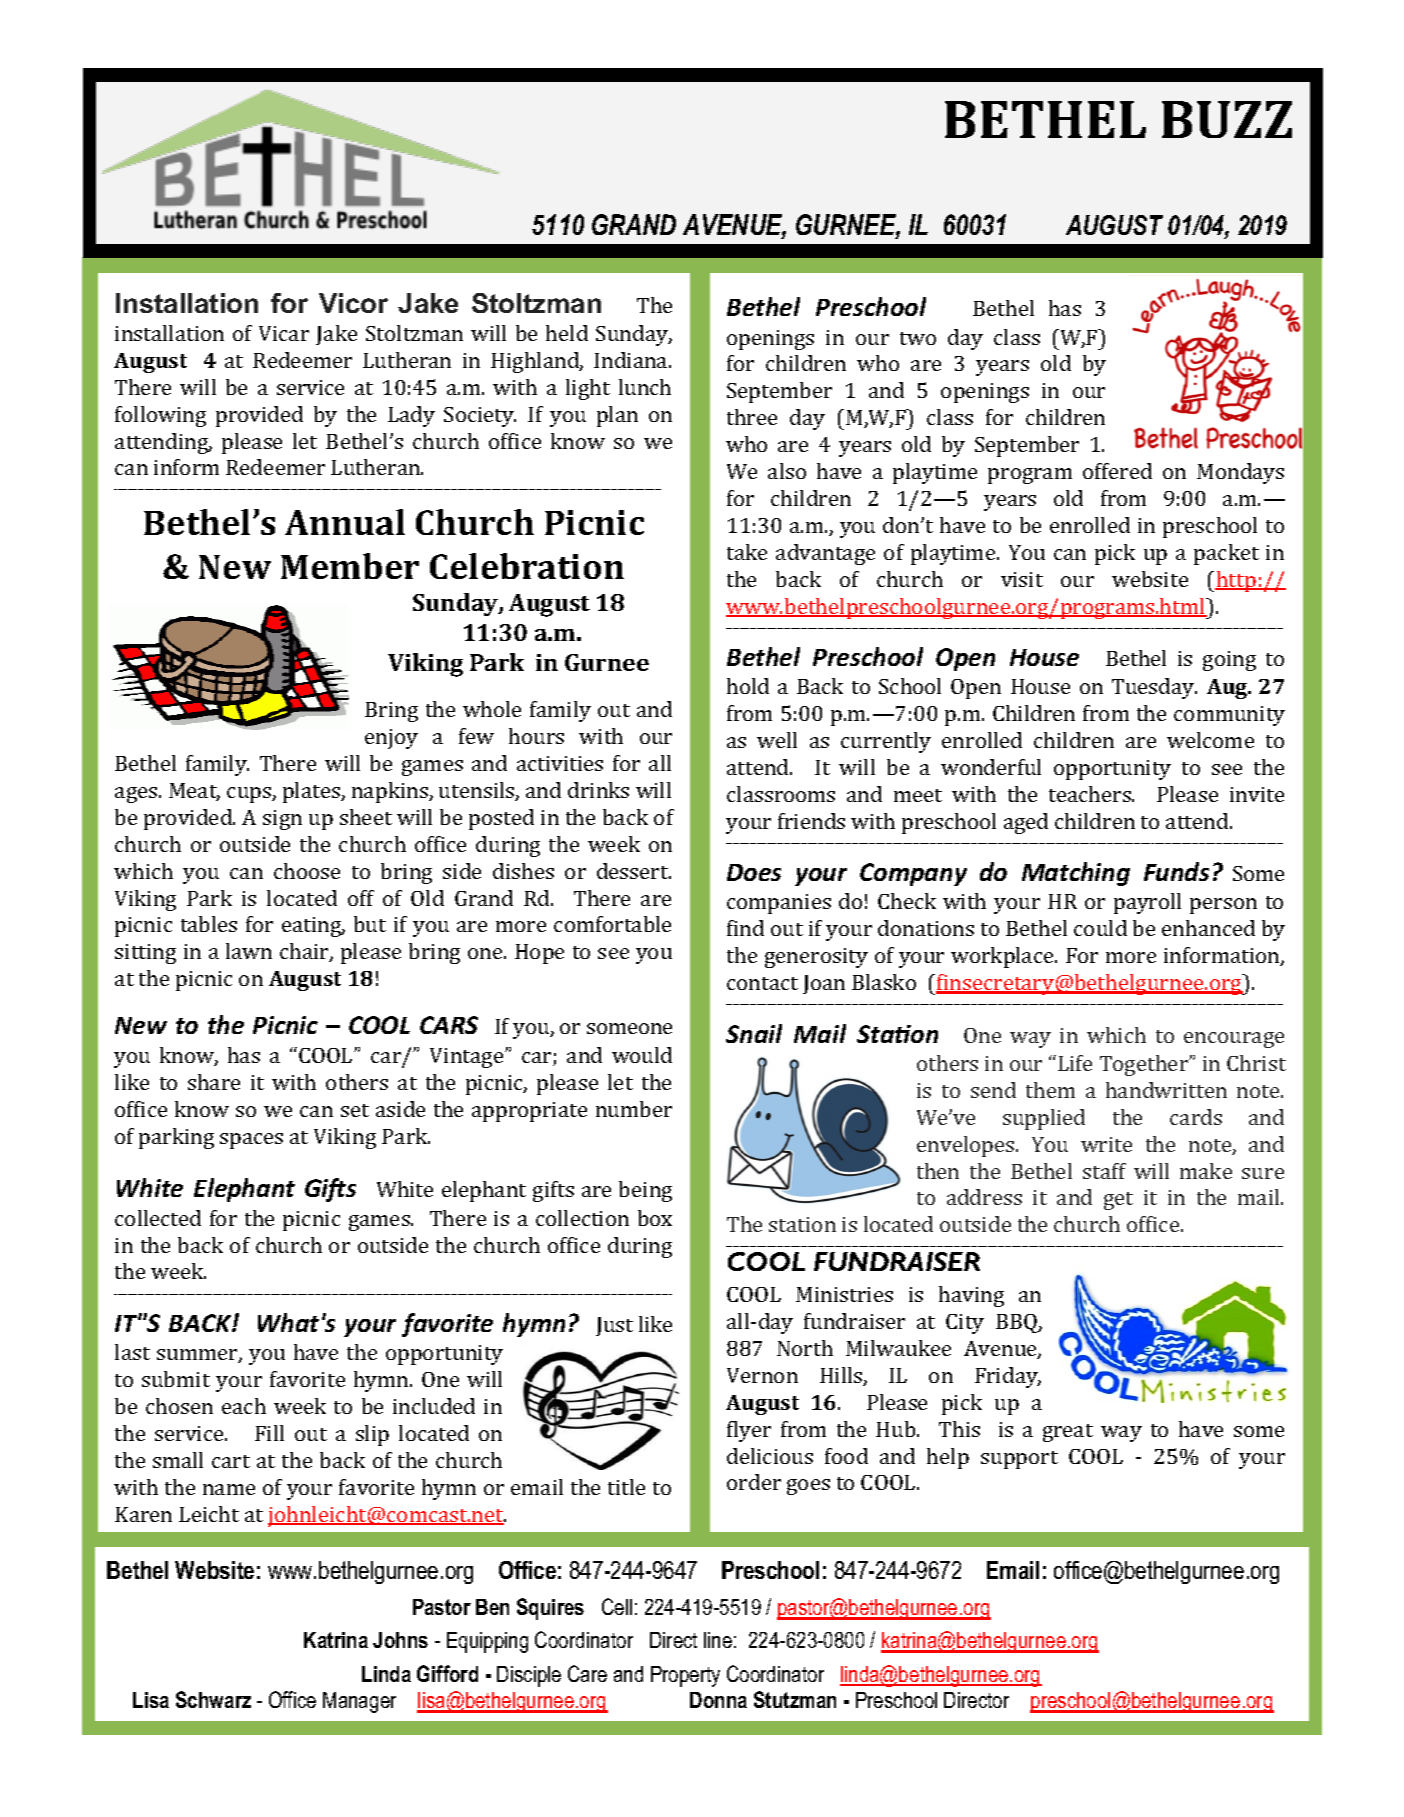  Describe the element at coordinates (249, 951) in the page. I see `lawn` at that location.
